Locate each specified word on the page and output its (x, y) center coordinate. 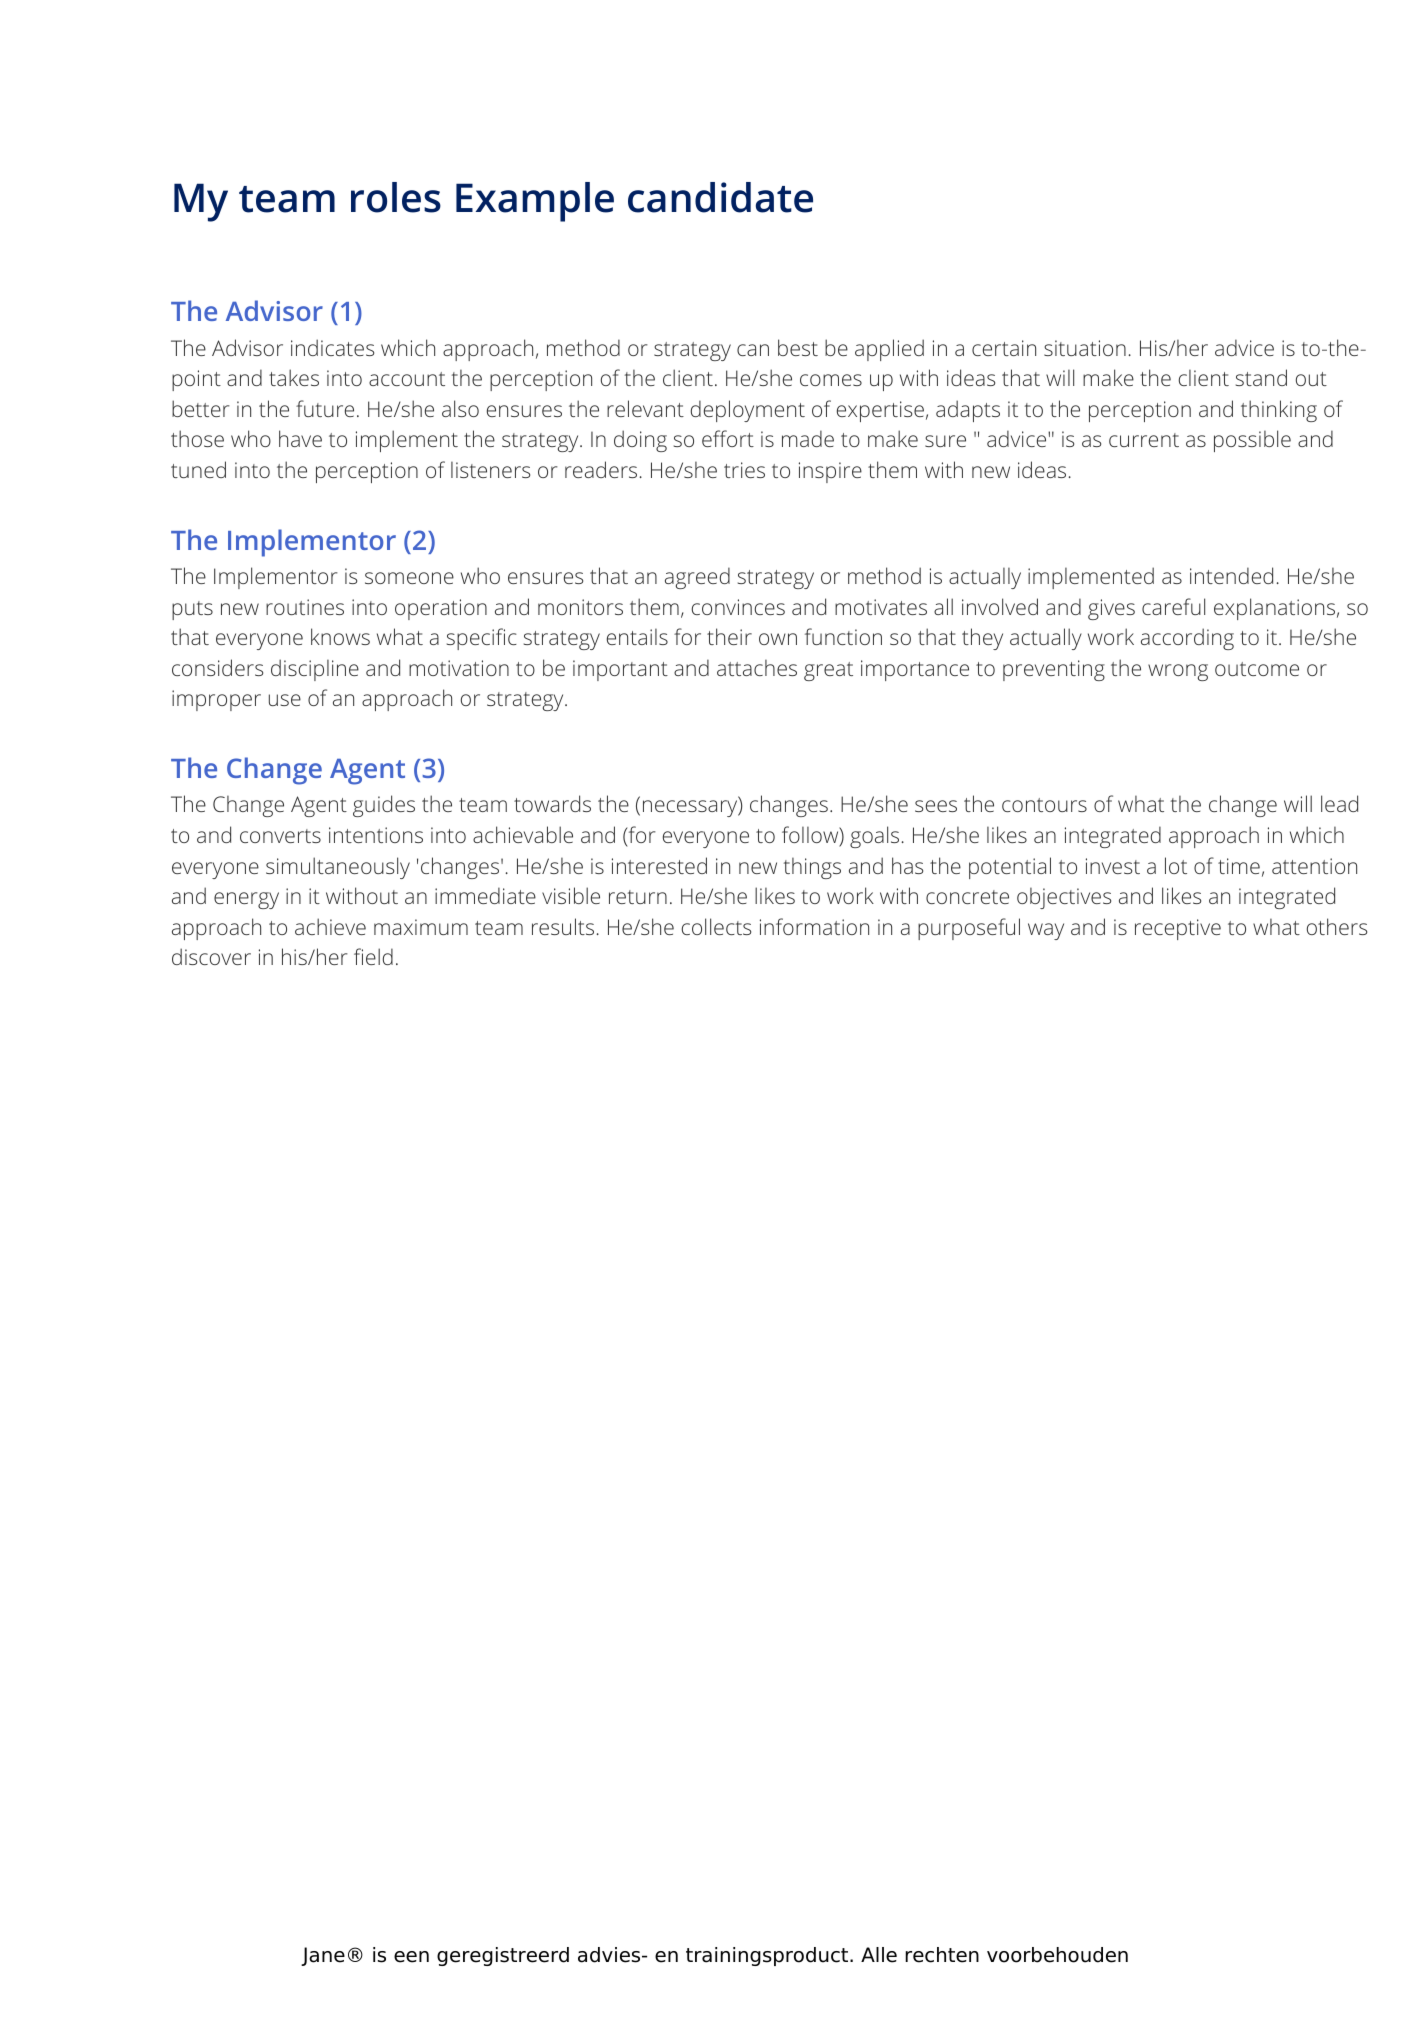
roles (396, 197)
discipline (315, 670)
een (411, 1957)
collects (716, 926)
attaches (757, 667)
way (1046, 931)
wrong (1178, 672)
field (373, 956)
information (814, 926)
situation (1085, 348)
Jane (323, 1956)
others (1337, 926)
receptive (1178, 929)
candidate (720, 197)
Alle (879, 1955)
